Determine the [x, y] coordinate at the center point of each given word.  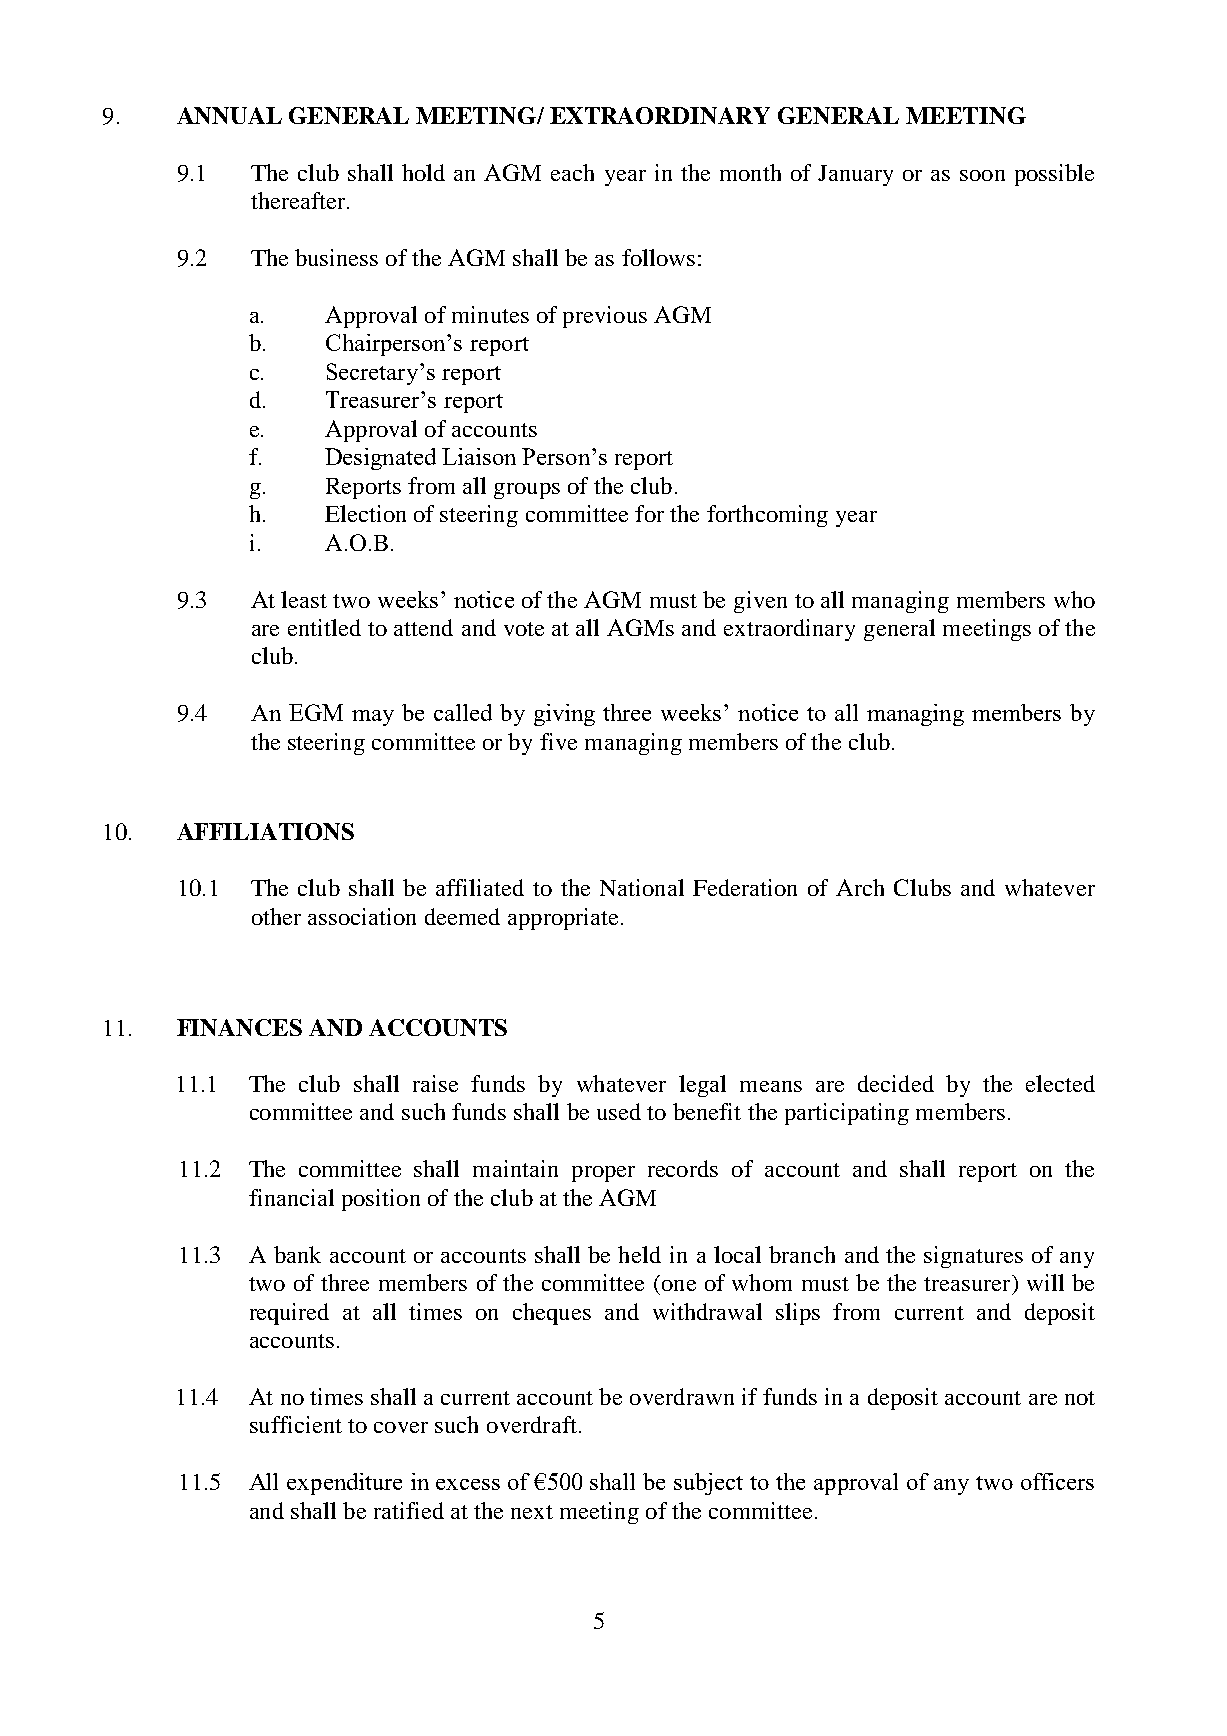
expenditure [344, 1484]
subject [708, 1484]
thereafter [299, 200]
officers [1057, 1481]
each [572, 172]
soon [982, 175]
